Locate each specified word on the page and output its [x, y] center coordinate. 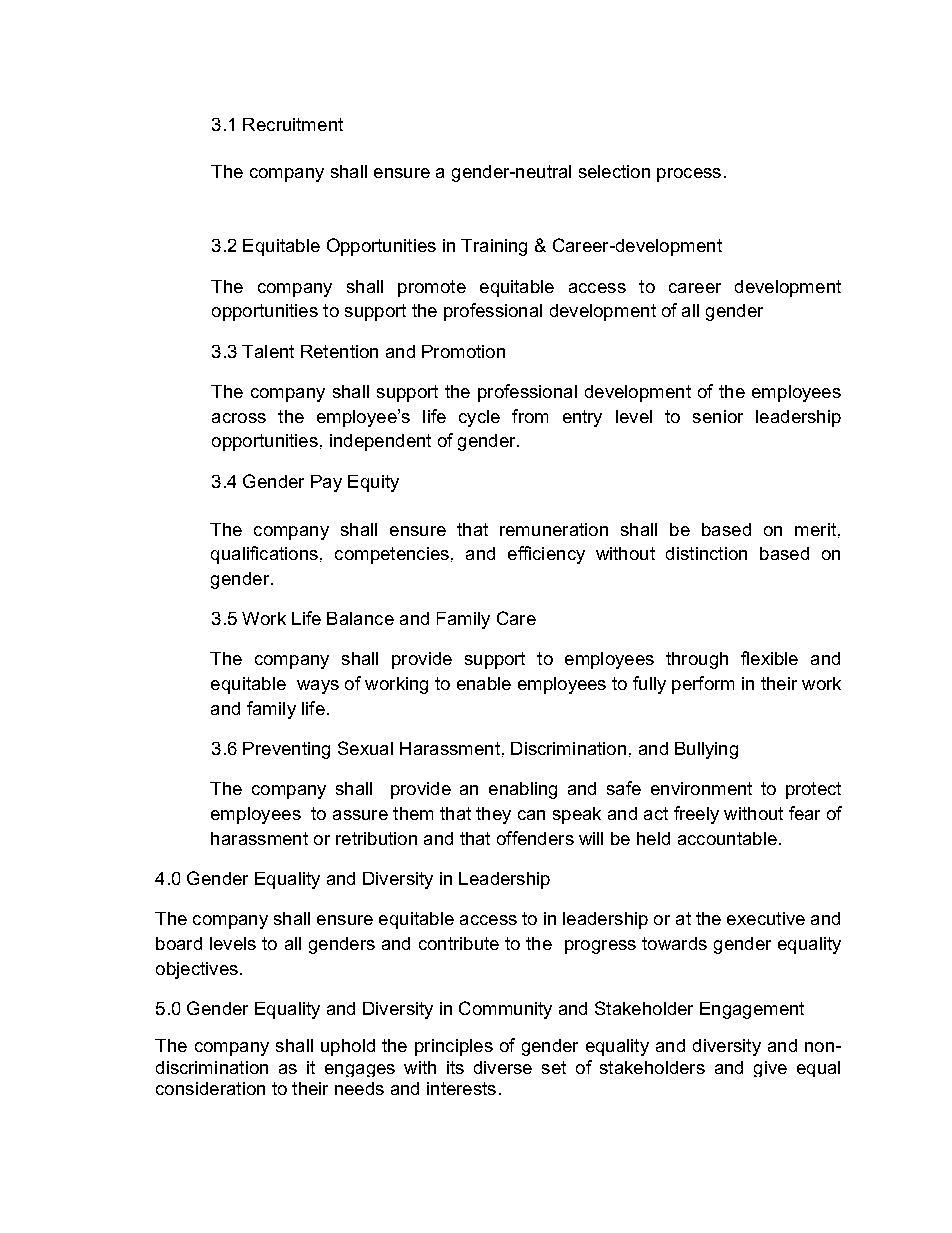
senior [718, 416]
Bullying [706, 750]
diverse [503, 1067]
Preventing [286, 750]
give [770, 1069]
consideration [210, 1088]
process [689, 175]
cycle [479, 418]
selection [614, 171]
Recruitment [293, 124]
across [239, 418]
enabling [523, 790]
